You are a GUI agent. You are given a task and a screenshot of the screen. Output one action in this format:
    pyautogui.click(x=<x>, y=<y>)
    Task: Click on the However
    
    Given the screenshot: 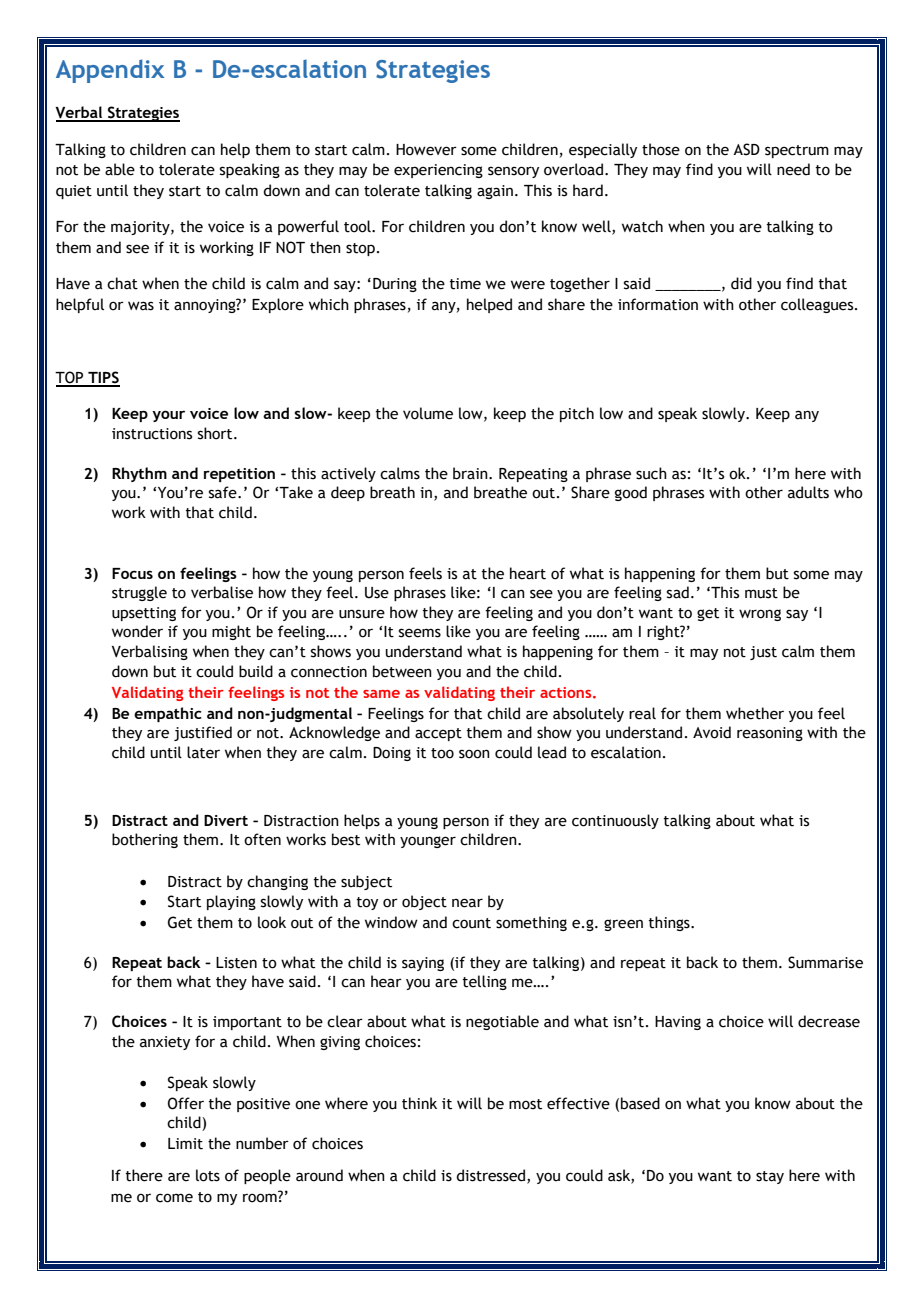 What is the action you would take?
    pyautogui.click(x=426, y=150)
